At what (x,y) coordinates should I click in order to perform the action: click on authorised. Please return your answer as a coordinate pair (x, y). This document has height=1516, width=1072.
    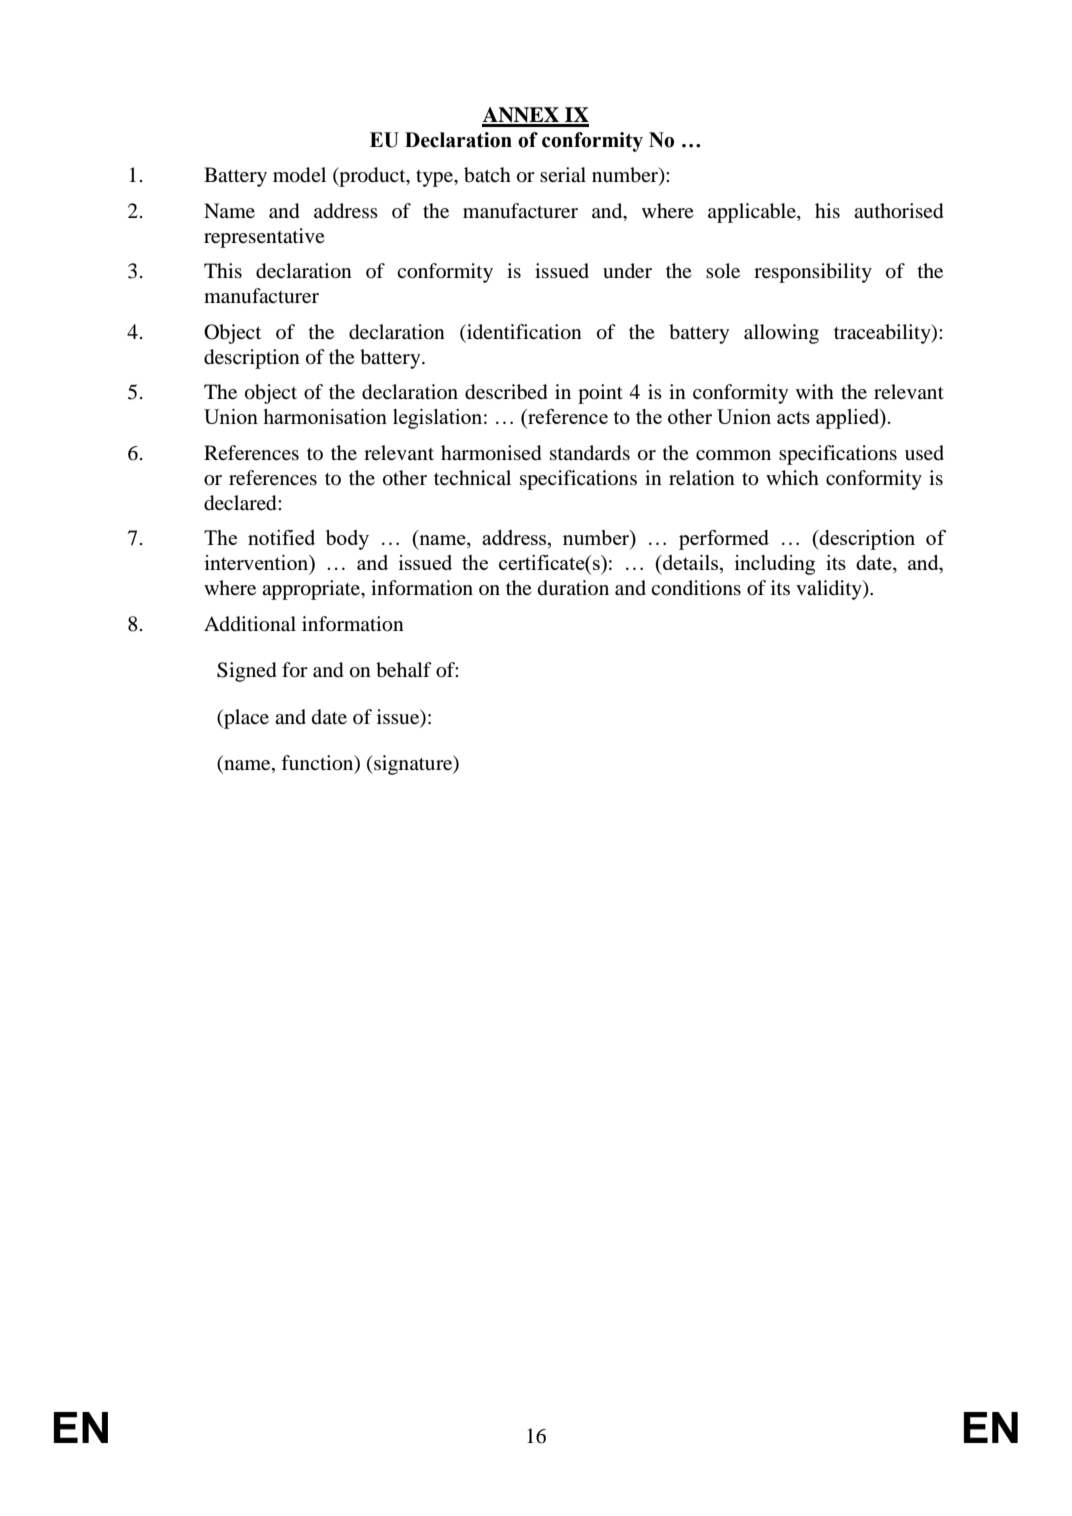
    Looking at the image, I should click on (898, 211).
